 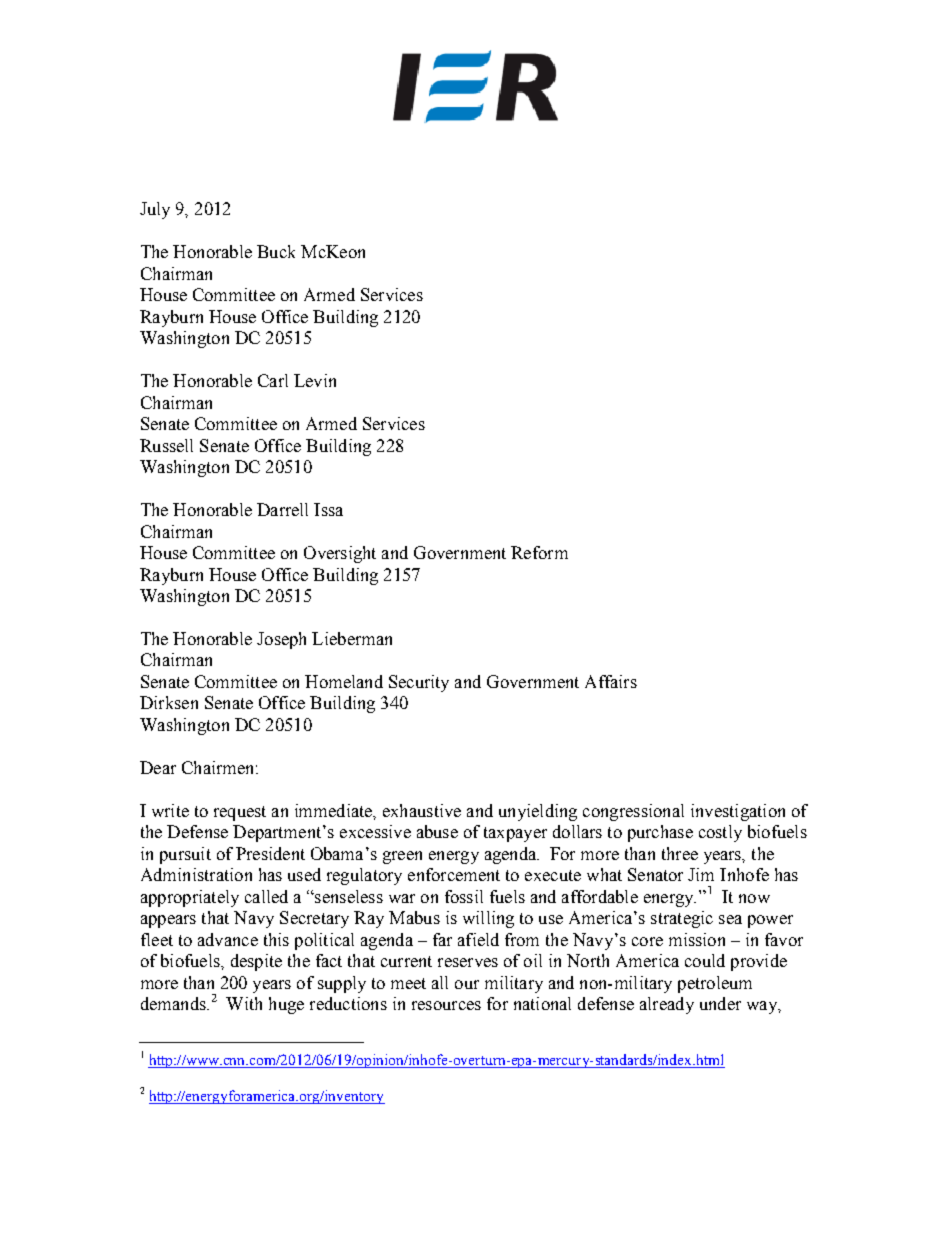 What do you see at coordinates (240, 813) in the image?
I see `request` at bounding box center [240, 813].
